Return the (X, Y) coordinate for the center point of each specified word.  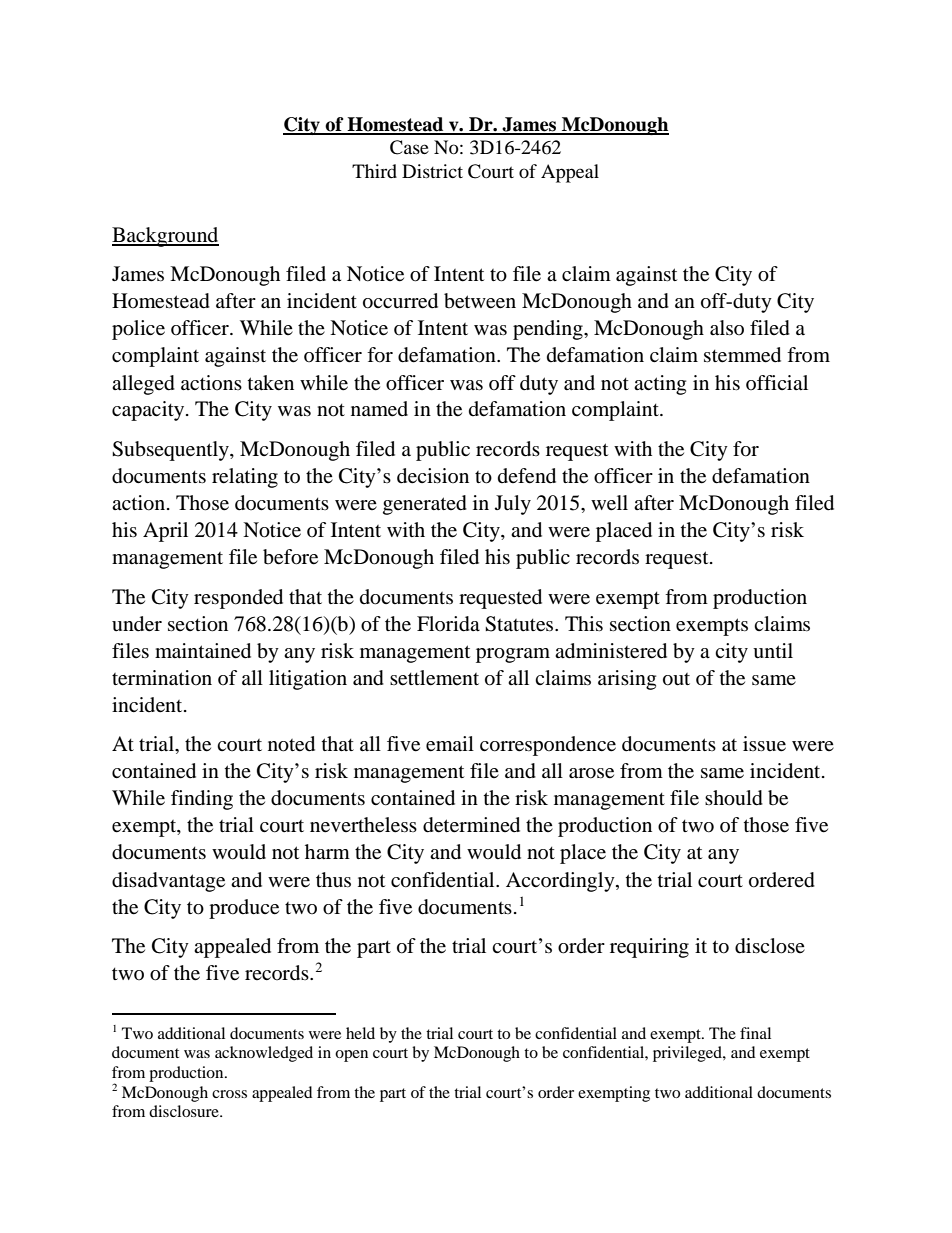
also (727, 328)
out (676, 679)
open (351, 1056)
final (755, 1033)
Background (165, 237)
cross (229, 1094)
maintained (203, 651)
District (432, 171)
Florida (448, 624)
